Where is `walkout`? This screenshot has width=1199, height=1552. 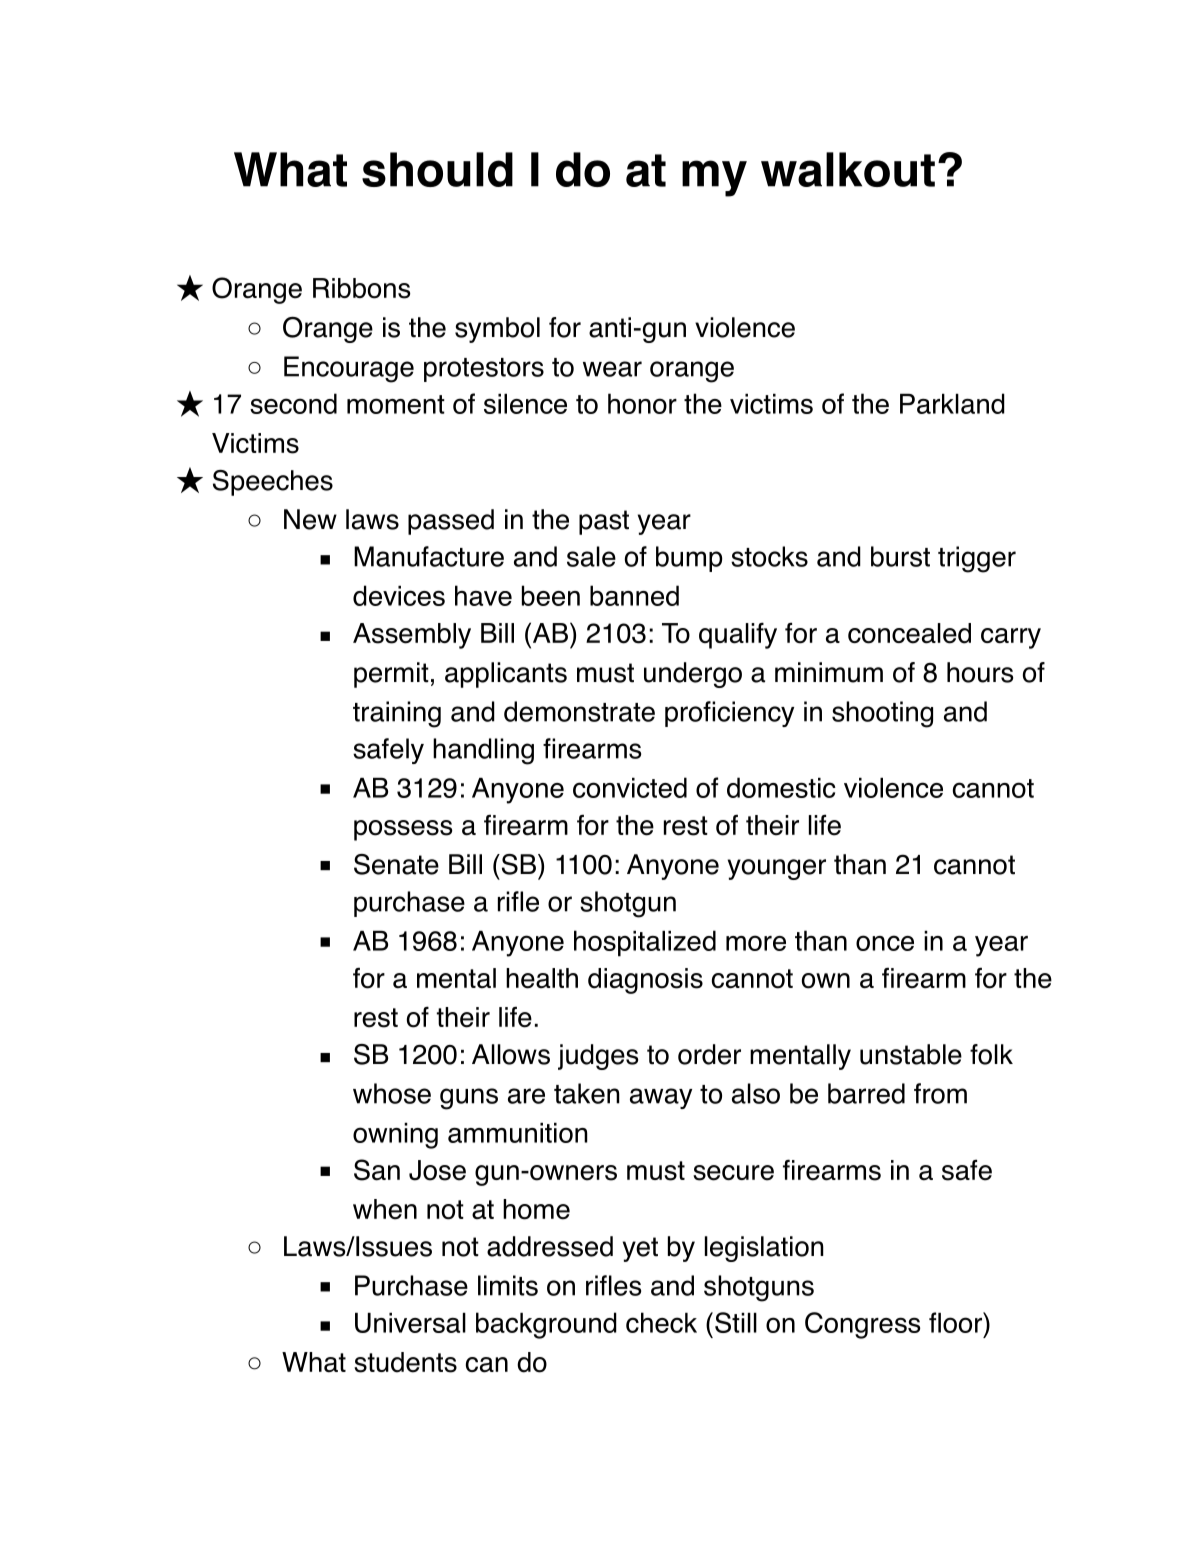
walkout is located at coordinates (848, 169).
